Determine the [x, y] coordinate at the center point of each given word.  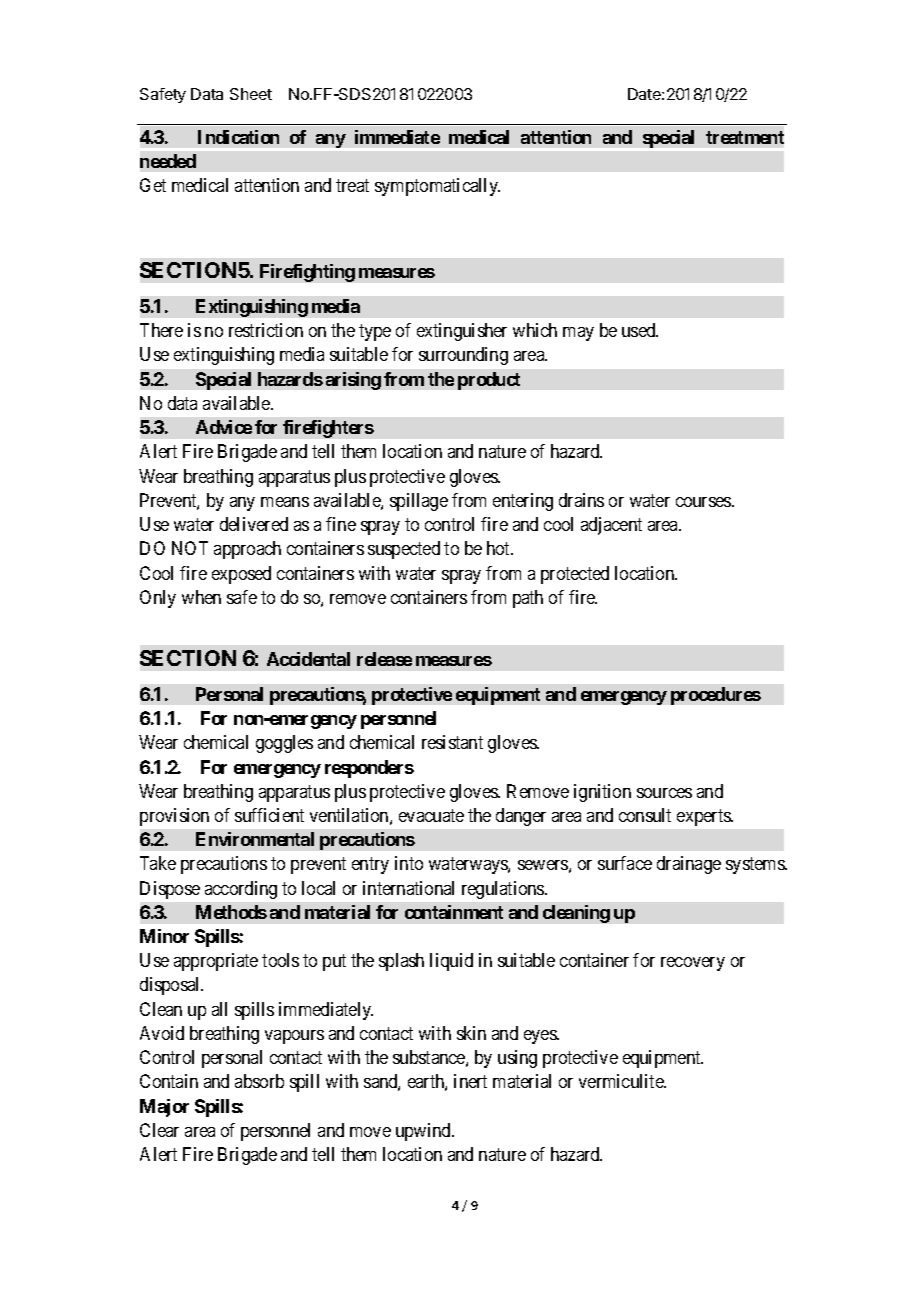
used [640, 330]
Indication [238, 137]
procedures [716, 696]
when [201, 597]
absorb [259, 1081]
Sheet [251, 94]
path [528, 599]
